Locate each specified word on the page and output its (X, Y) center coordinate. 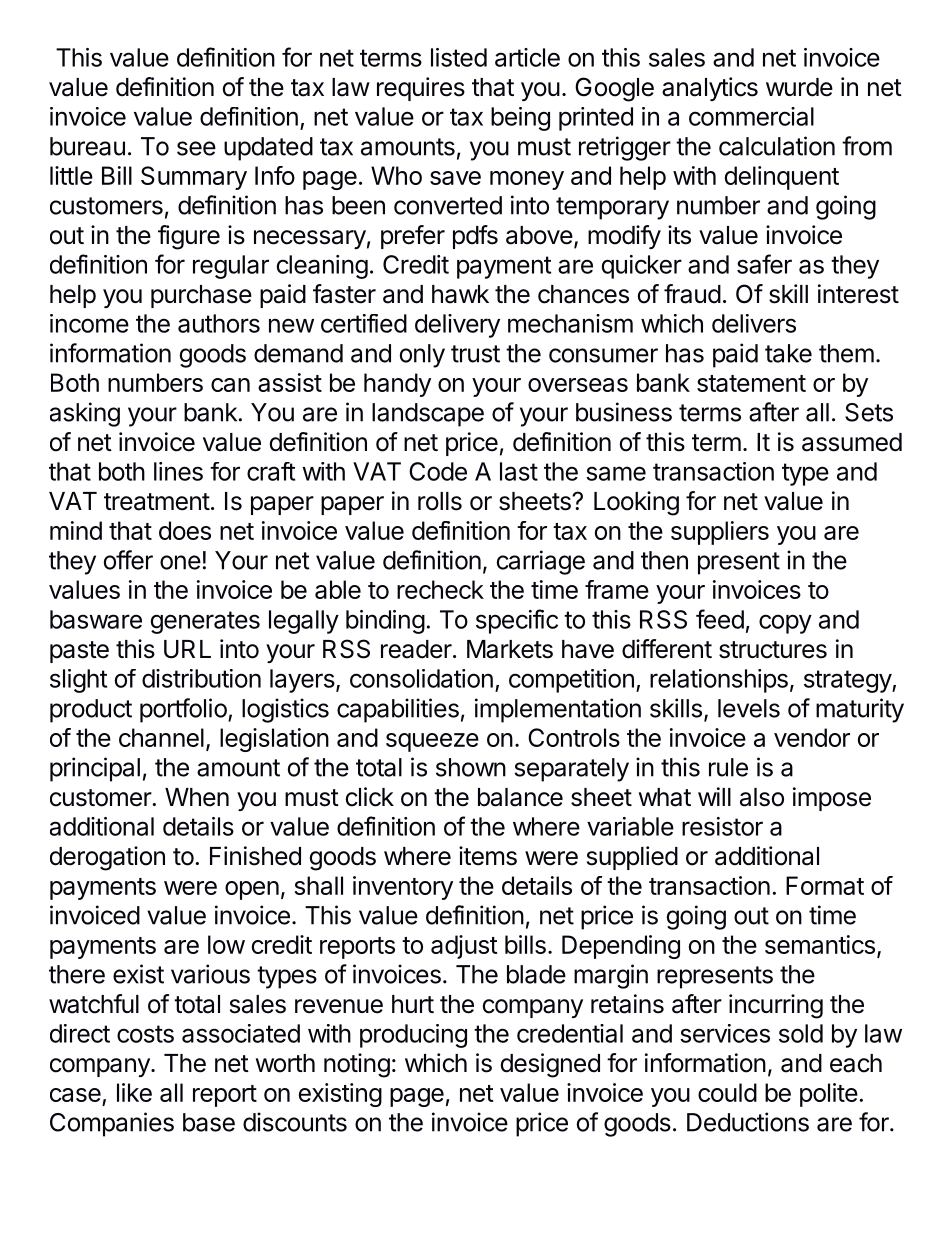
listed (459, 57)
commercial (751, 116)
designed (550, 1065)
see (196, 148)
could (727, 1092)
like (134, 1092)
